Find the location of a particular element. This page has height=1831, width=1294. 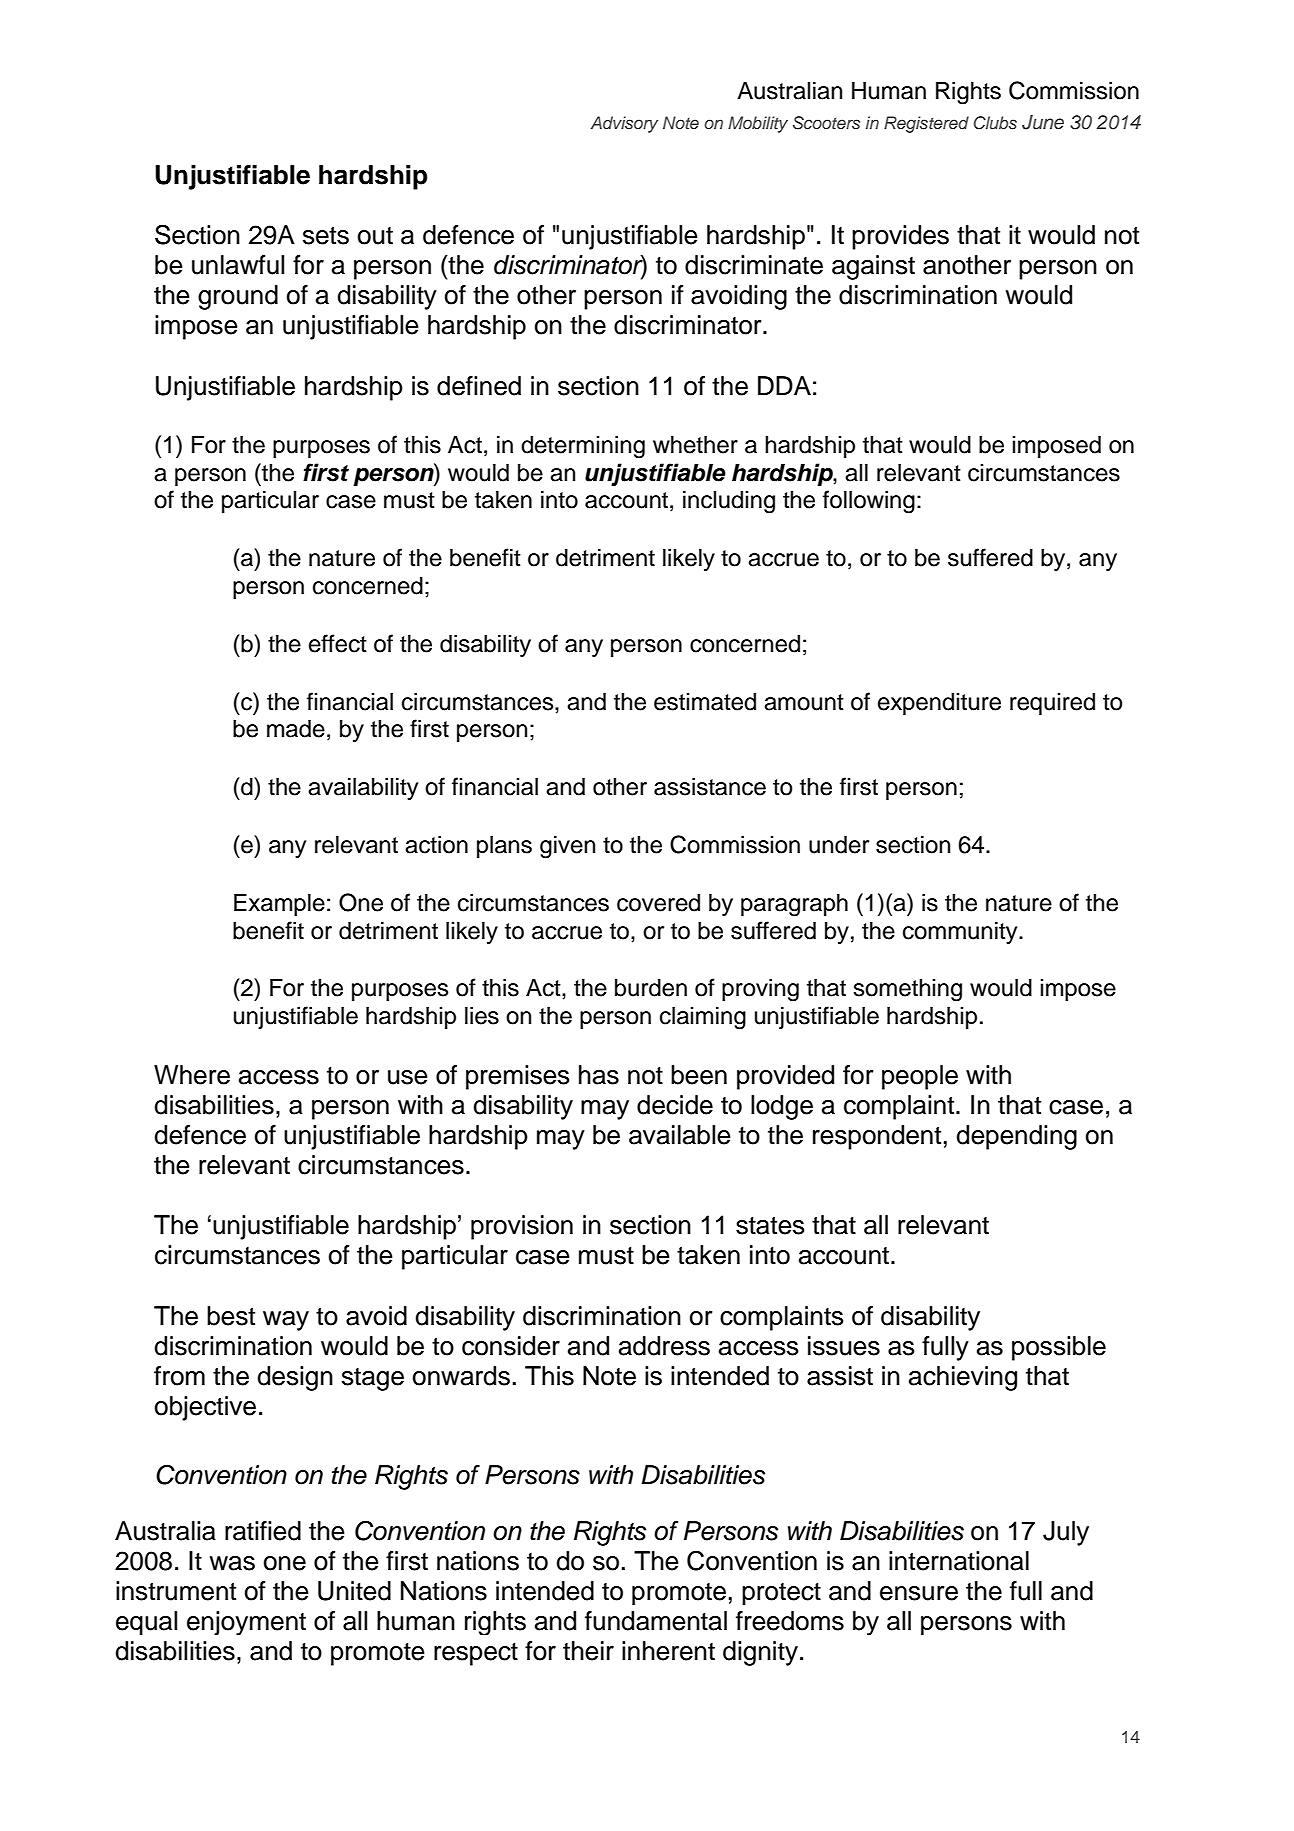

fundamental is located at coordinates (656, 1621).
